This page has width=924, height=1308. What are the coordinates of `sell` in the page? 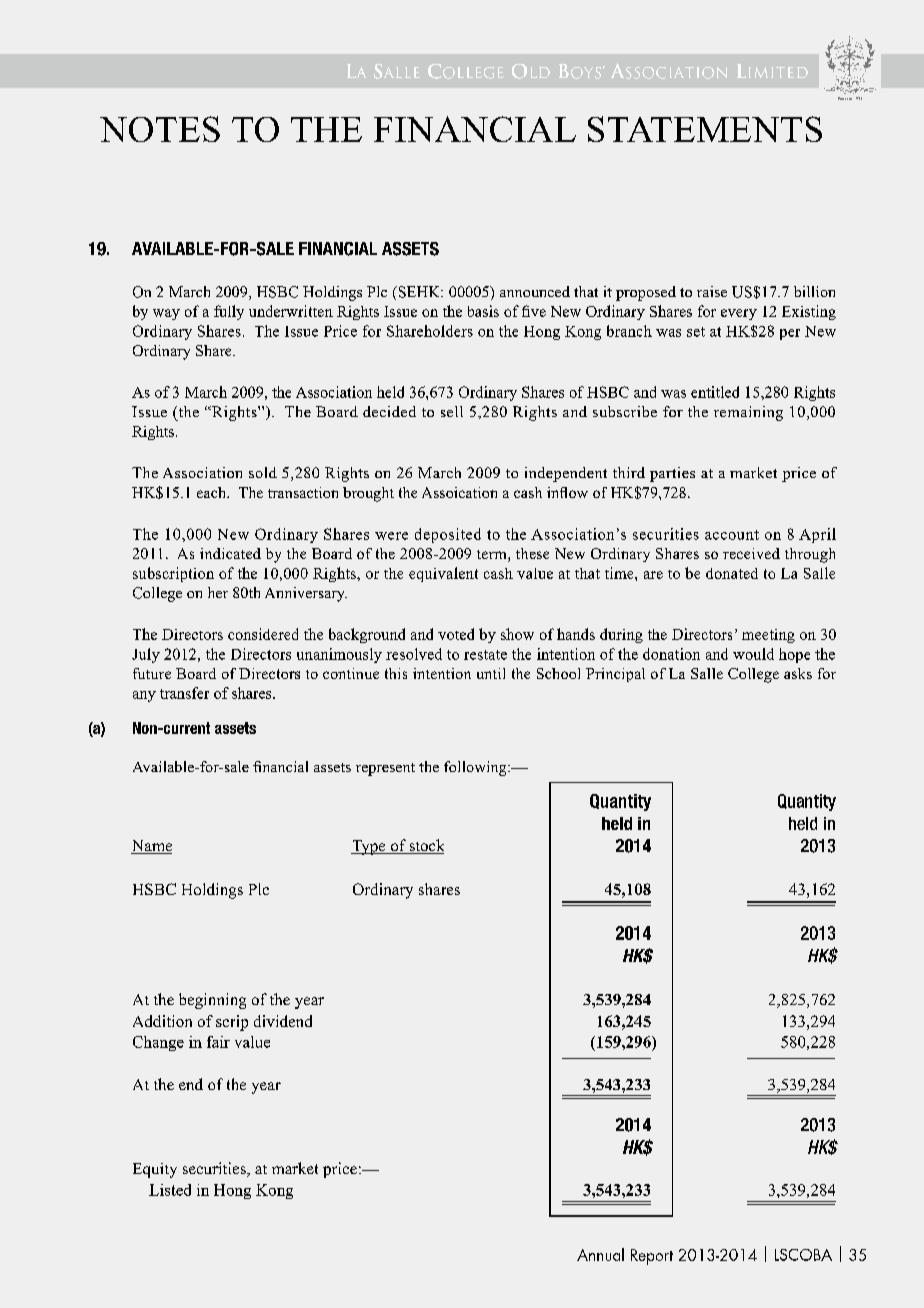 It's located at (452, 411).
